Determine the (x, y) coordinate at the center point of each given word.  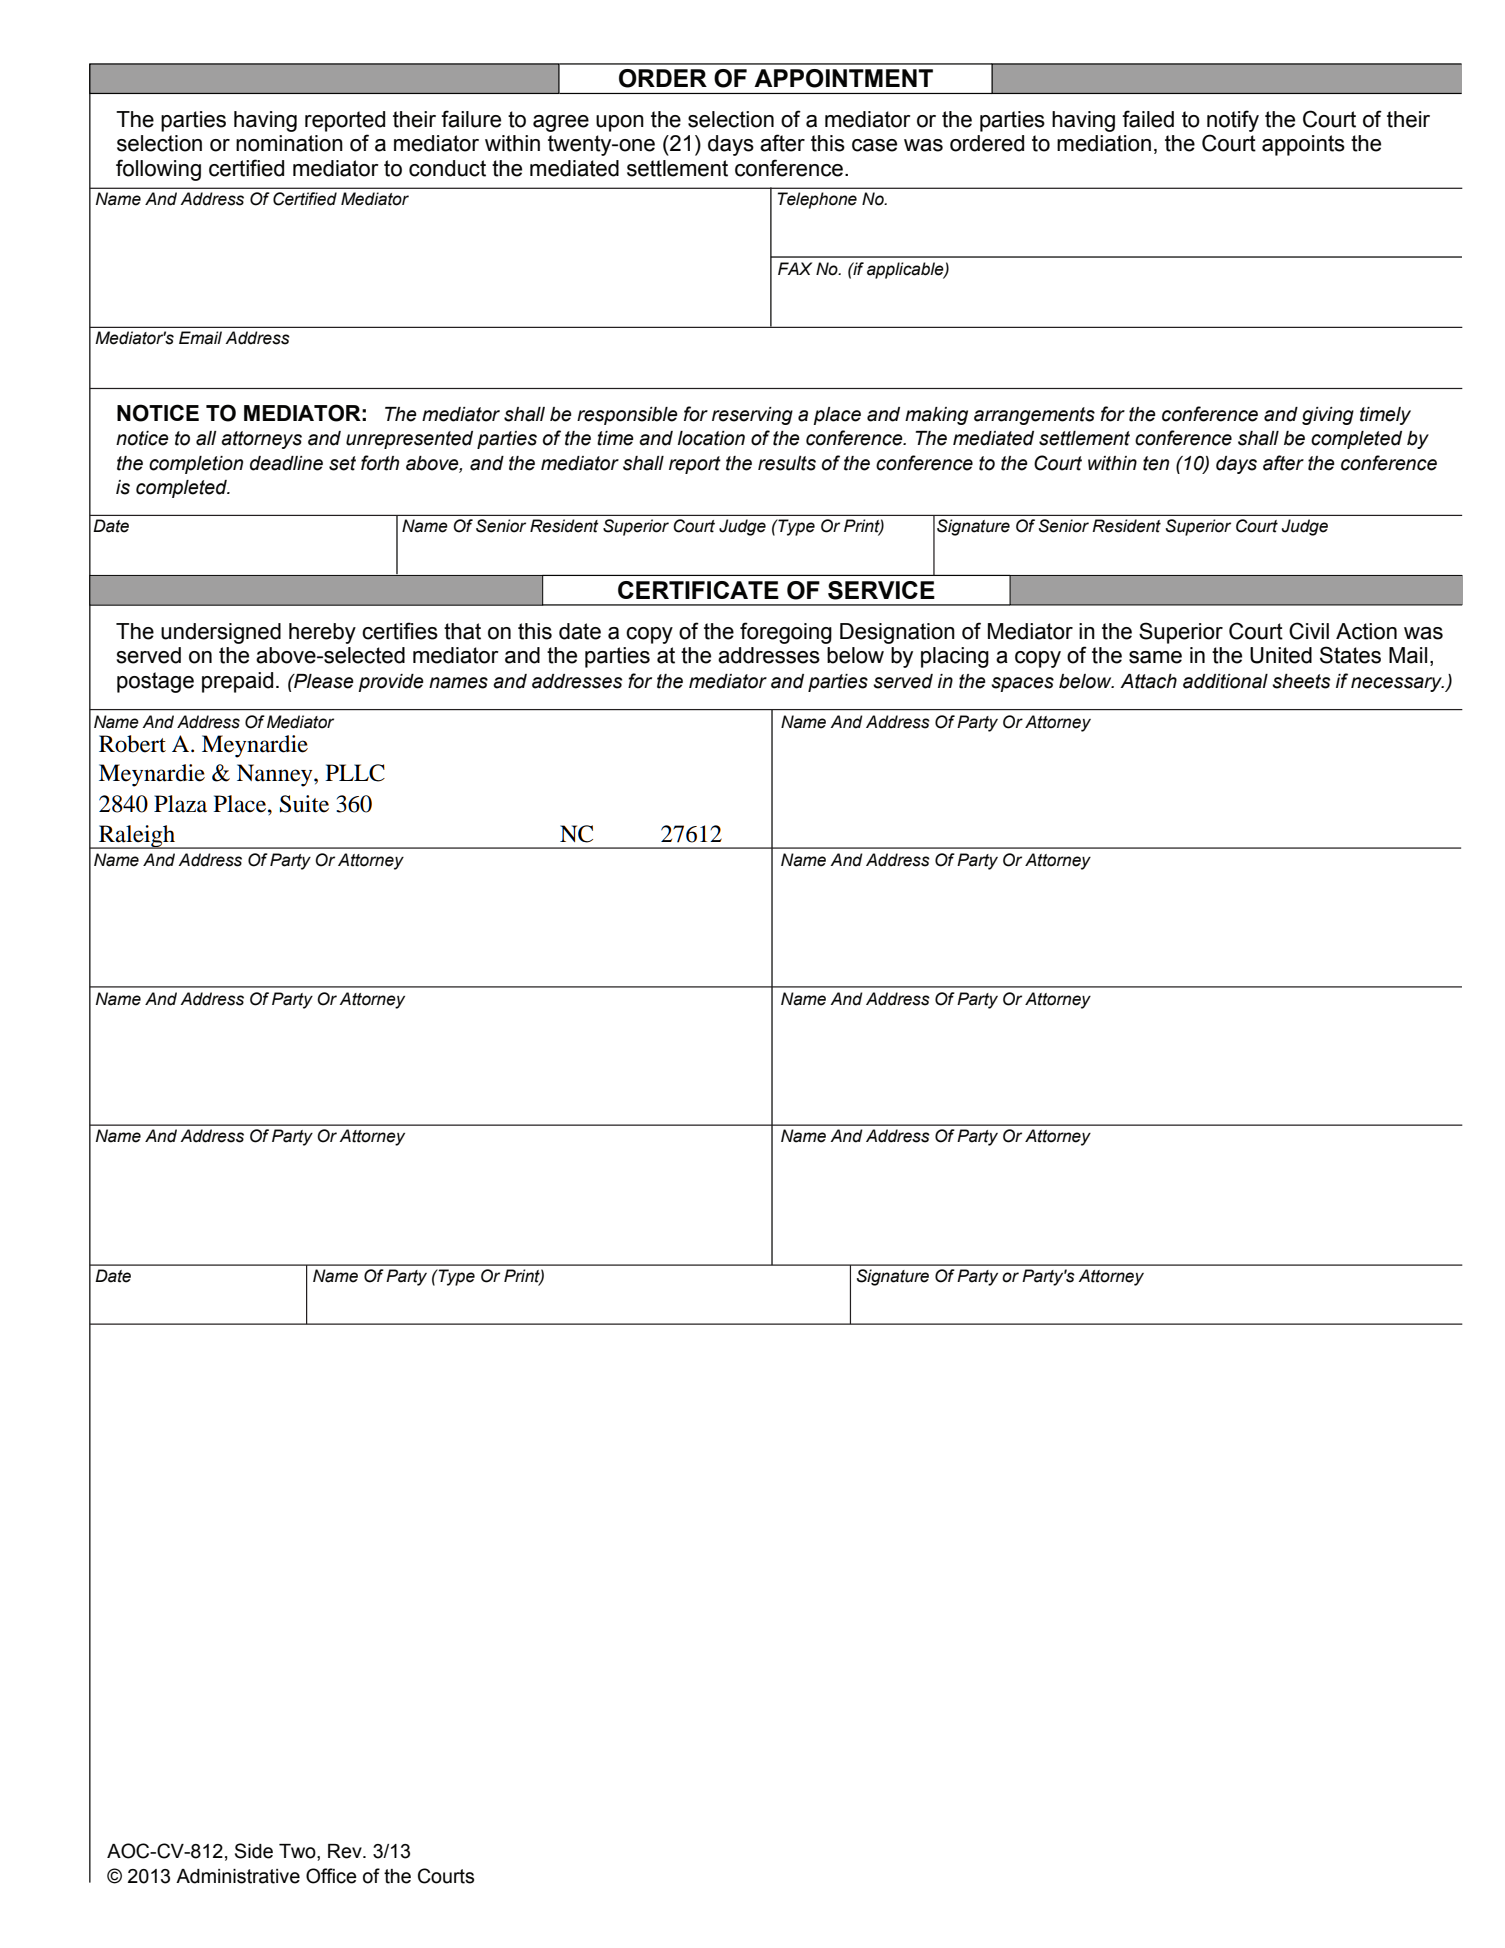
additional (1225, 681)
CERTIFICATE (698, 590)
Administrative (238, 1876)
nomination (289, 143)
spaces (1022, 684)
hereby (322, 633)
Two (298, 1851)
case (874, 145)
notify (1233, 121)
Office (331, 1876)
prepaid (237, 682)
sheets (1301, 681)
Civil (1309, 631)
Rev (346, 1851)
